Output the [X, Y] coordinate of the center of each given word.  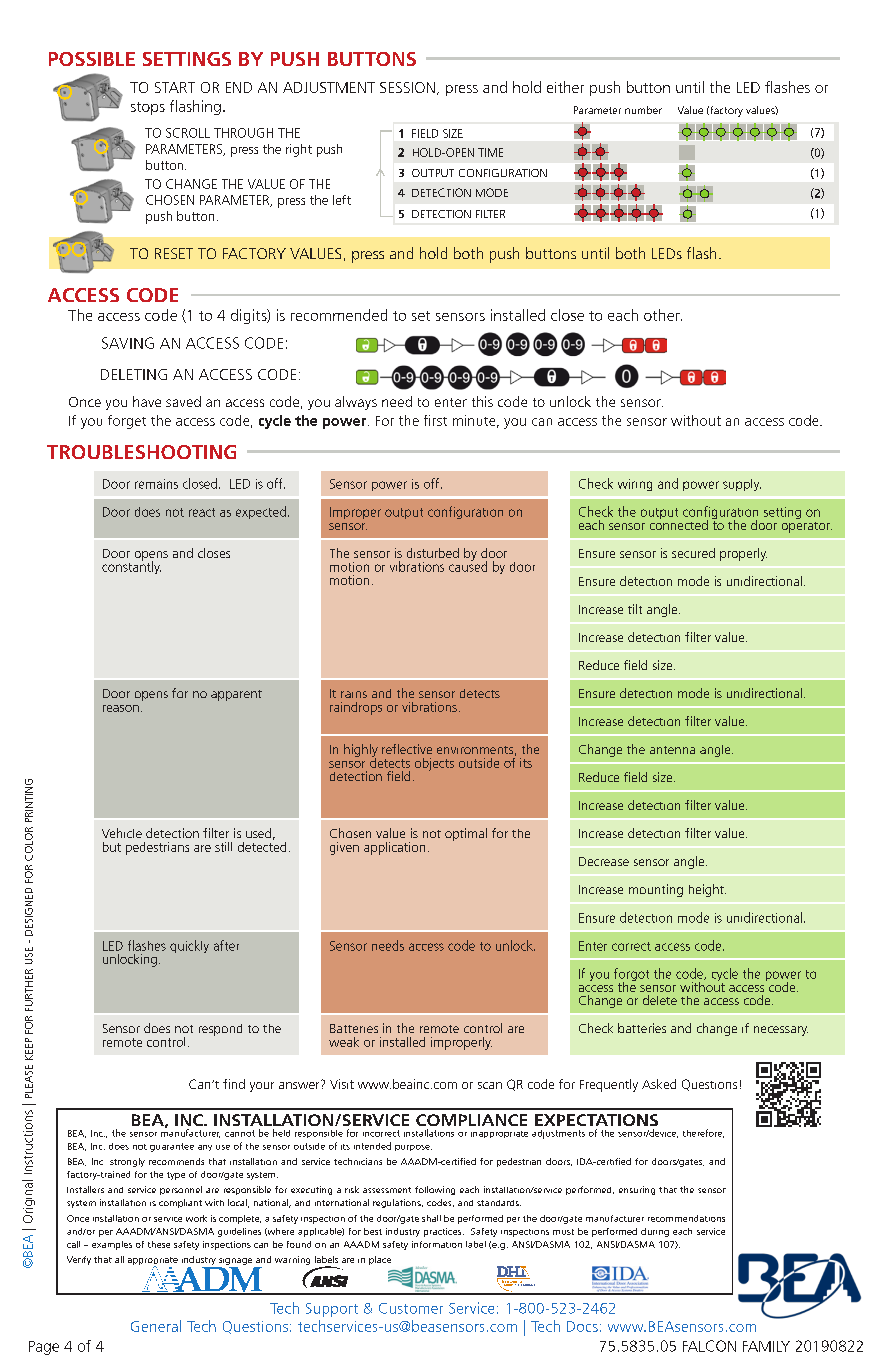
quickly [189, 946]
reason [121, 708]
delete [660, 1000]
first [435, 420]
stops [148, 108]
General [156, 1326]
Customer [411, 1308]
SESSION [407, 87]
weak [344, 1042]
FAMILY [766, 1346]
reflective [407, 749]
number [643, 110]
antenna [672, 750]
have [147, 401]
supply [742, 485]
